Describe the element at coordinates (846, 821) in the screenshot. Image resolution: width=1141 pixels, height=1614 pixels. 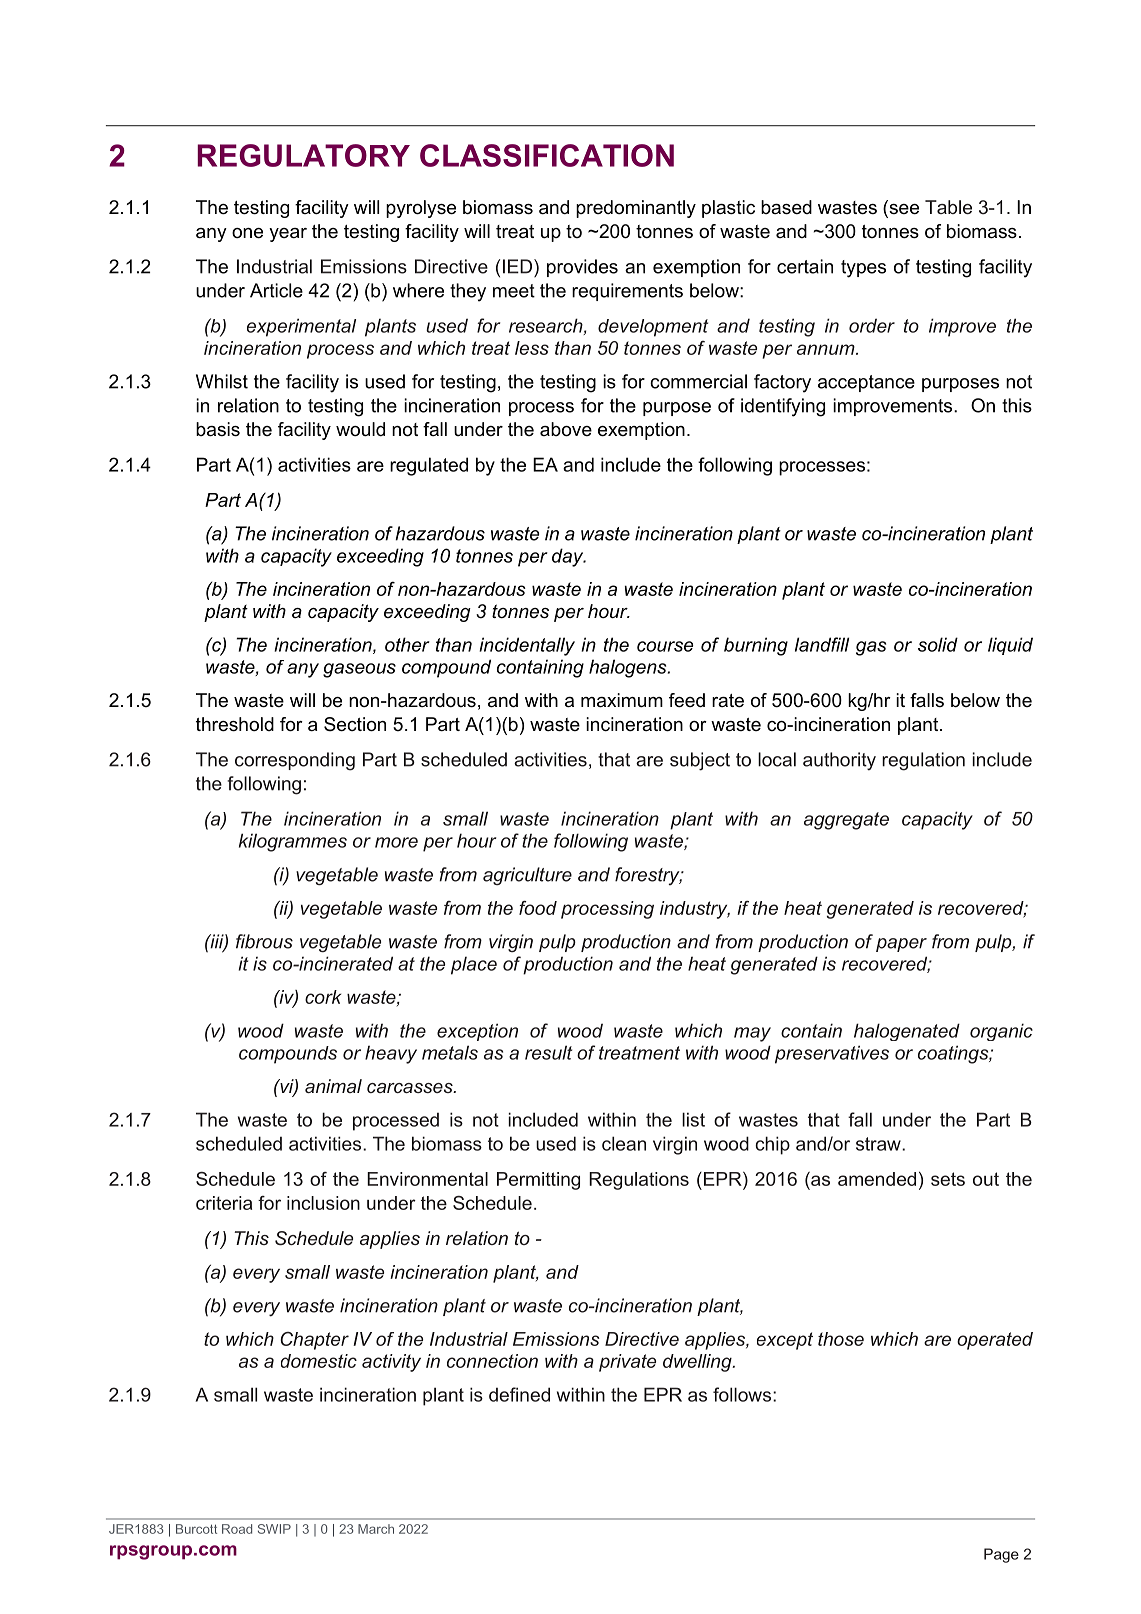
I see `aggregate` at that location.
